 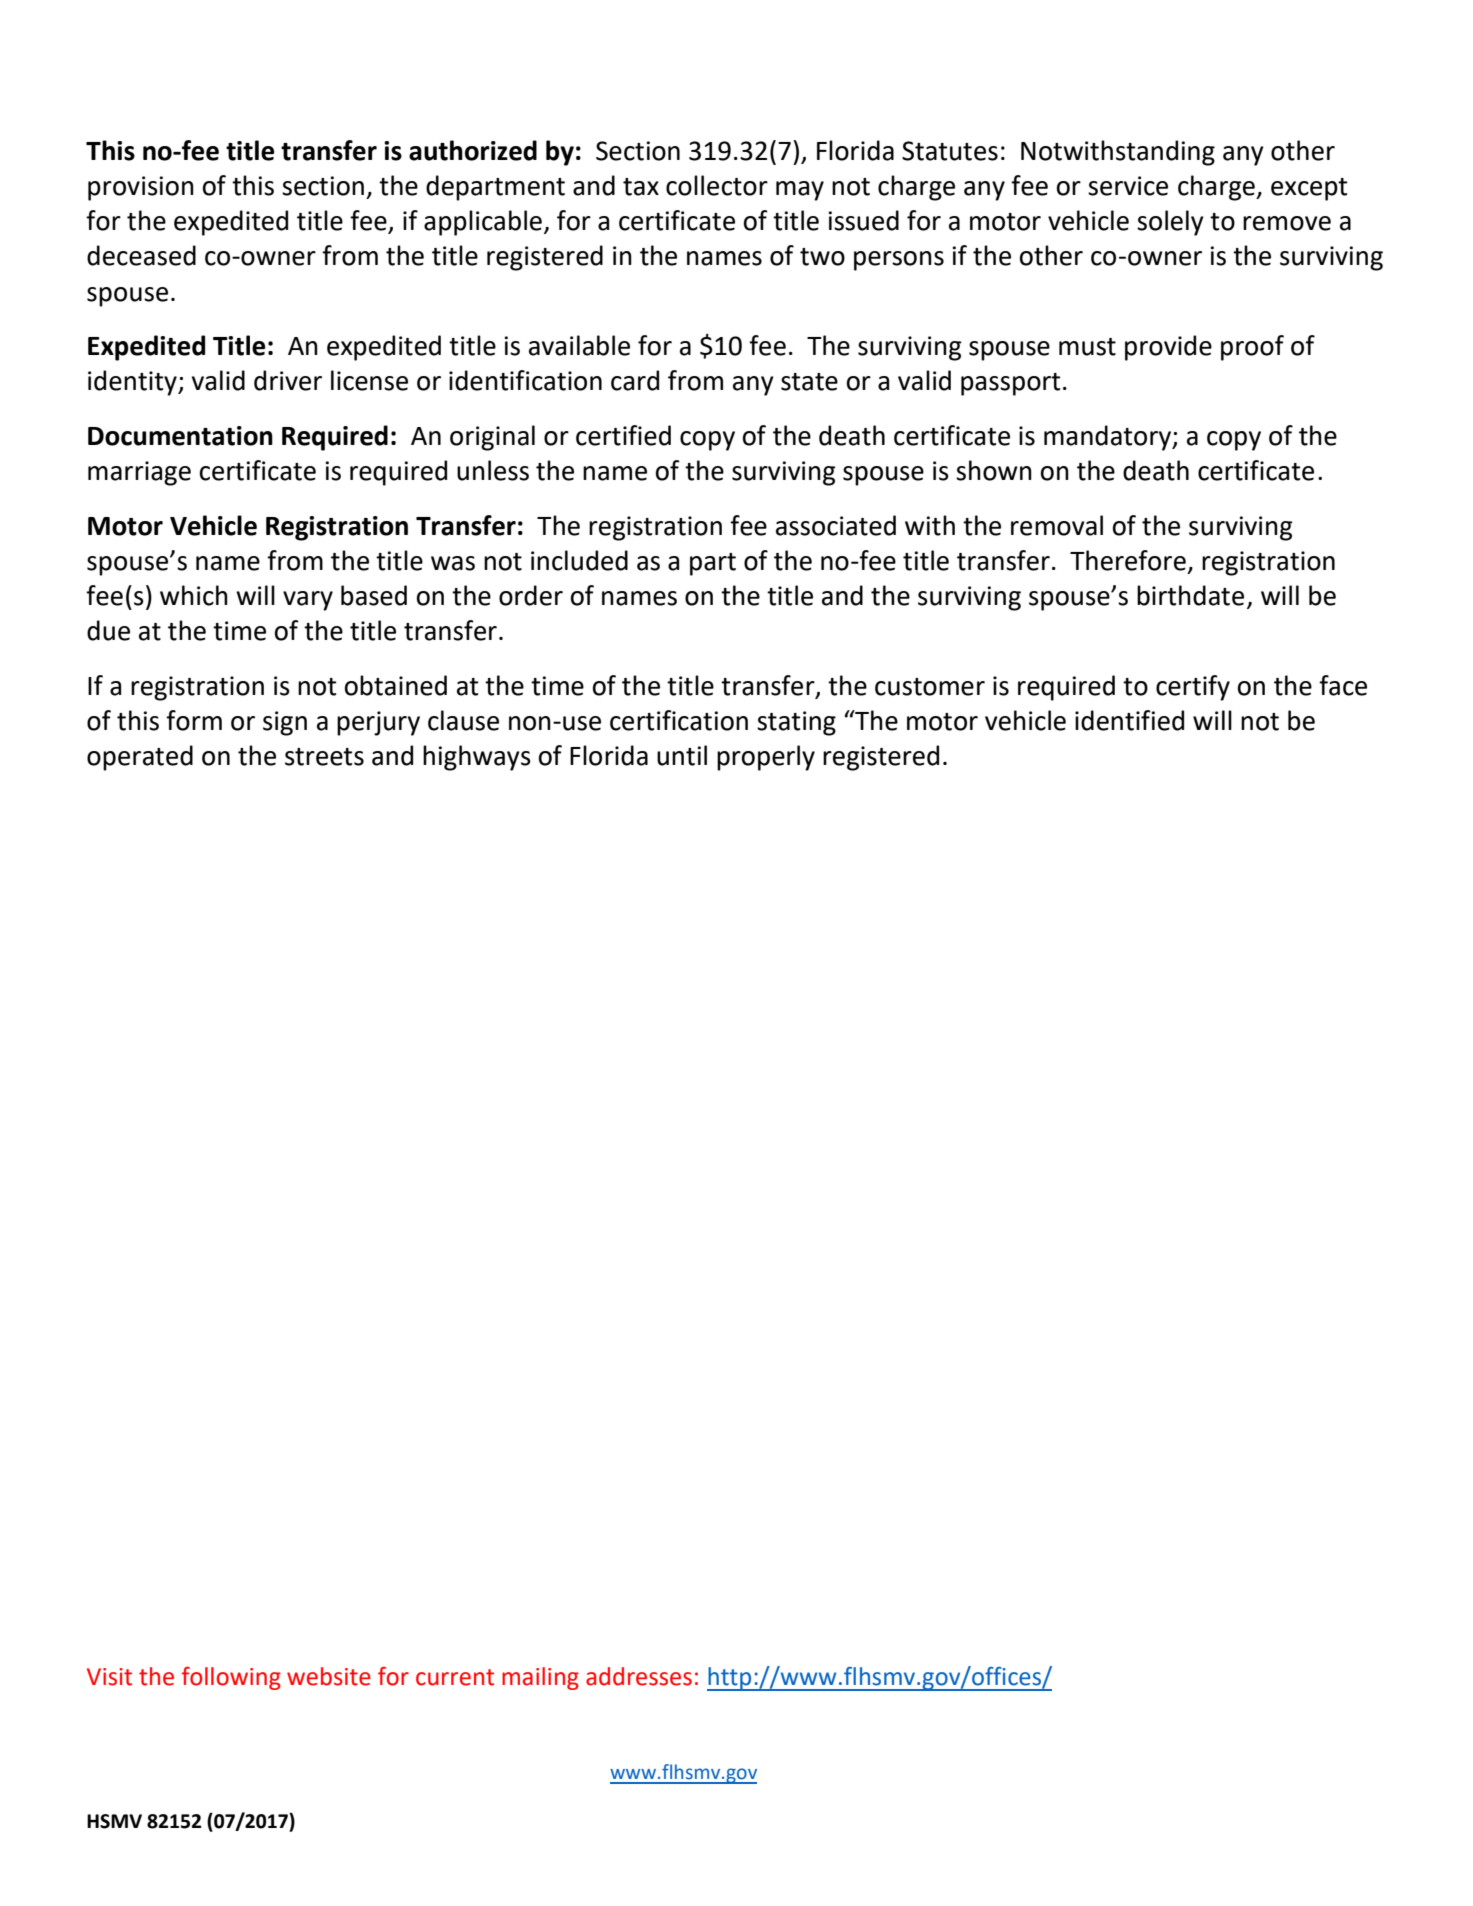 I want to click on collector, so click(x=717, y=185).
